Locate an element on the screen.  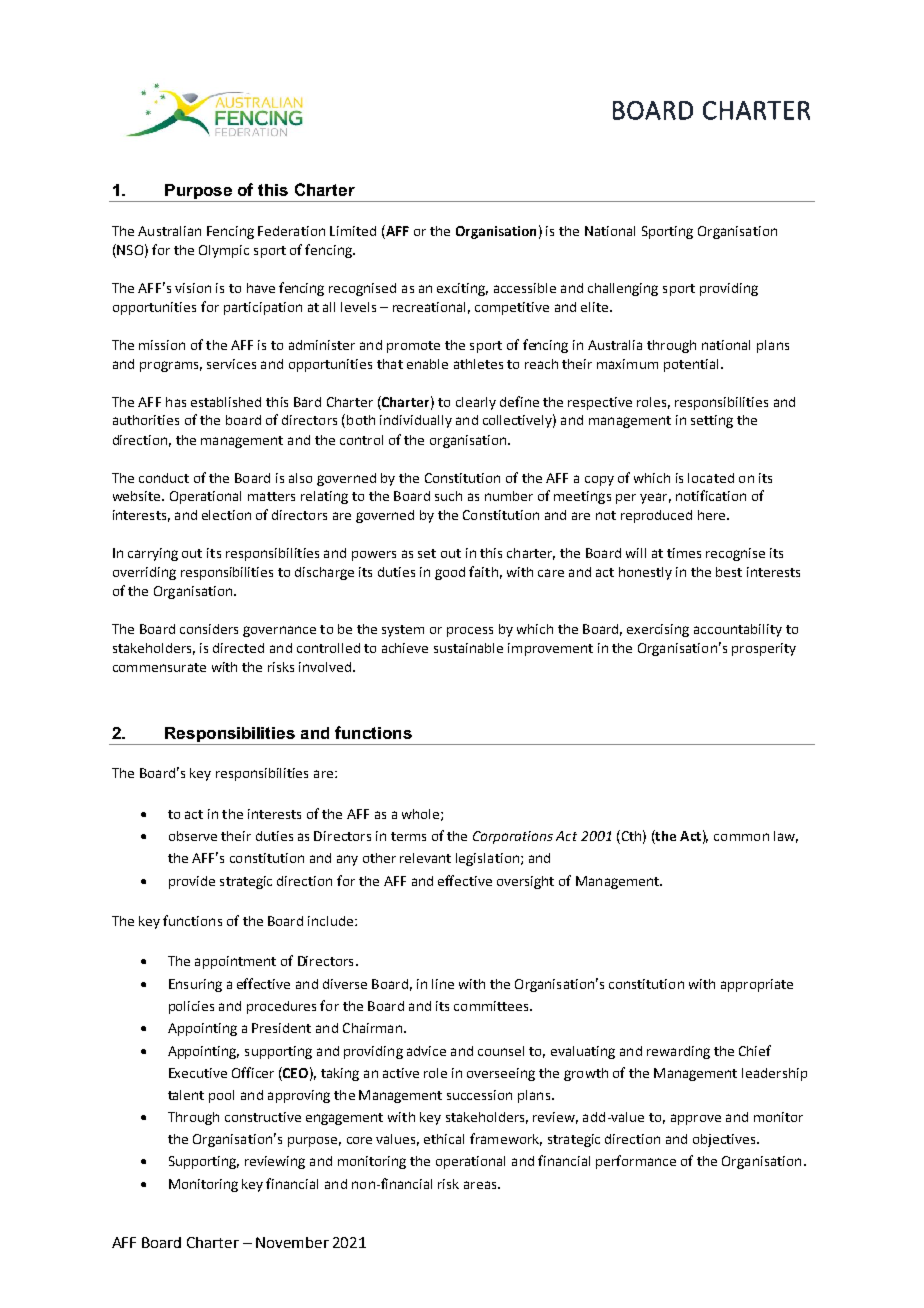
prosperity is located at coordinates (764, 649).
